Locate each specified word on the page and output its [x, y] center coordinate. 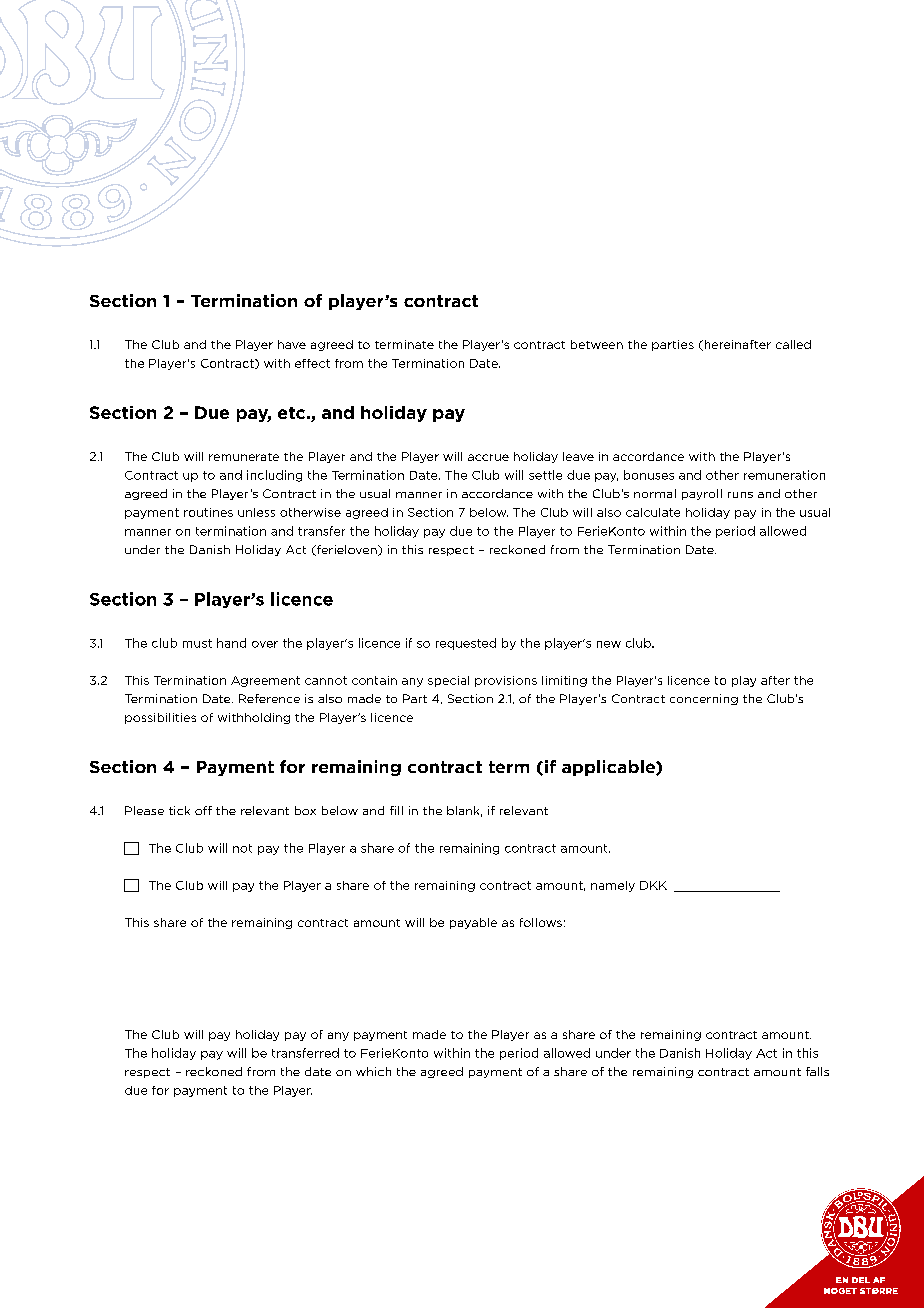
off [203, 810]
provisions [506, 681]
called [793, 344]
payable [473, 923]
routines [208, 512]
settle [545, 475]
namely [613, 886]
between [597, 344]
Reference [269, 698]
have [292, 344]
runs [740, 495]
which [373, 1071]
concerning [704, 699]
